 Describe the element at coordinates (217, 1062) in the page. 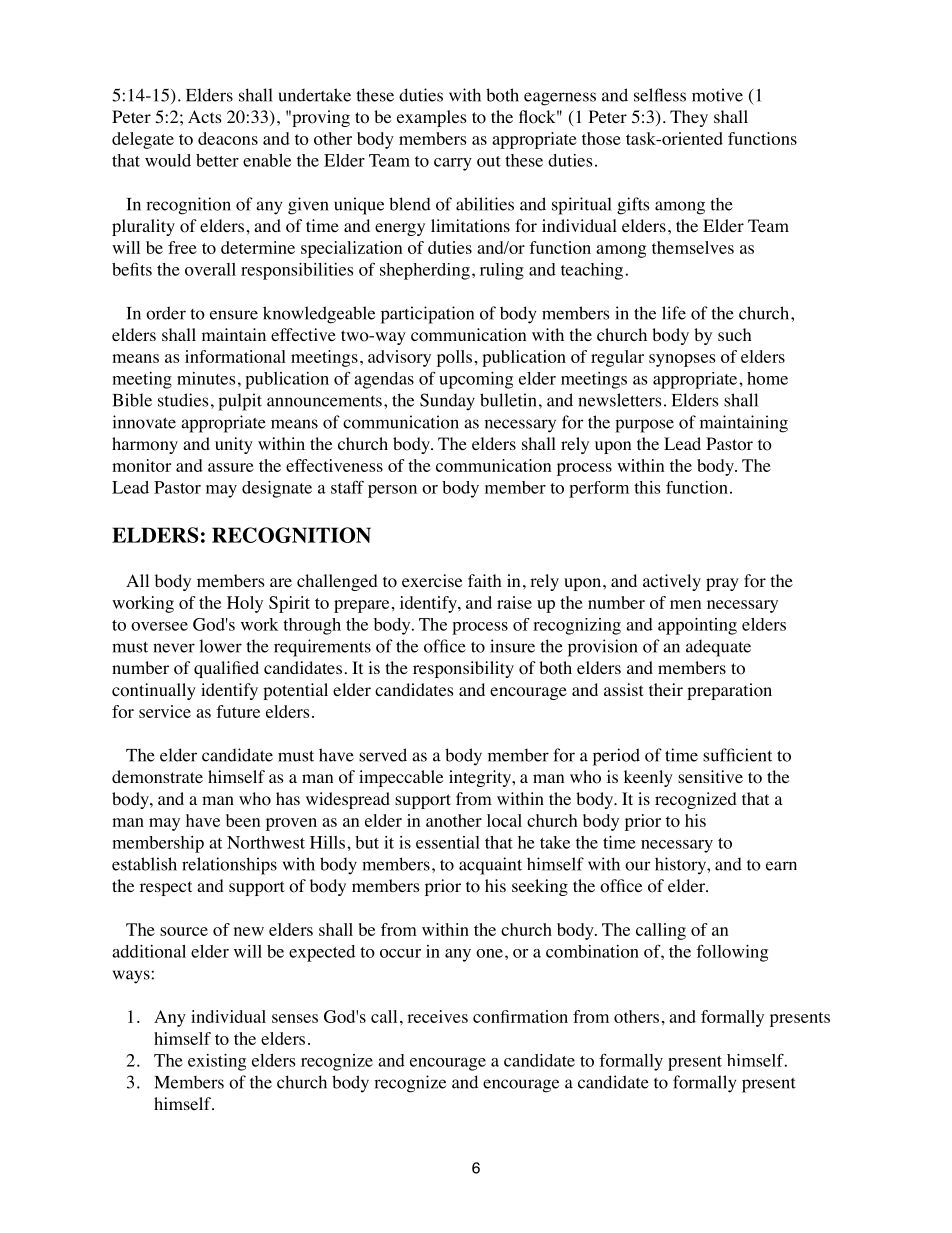

I see `existing` at that location.
